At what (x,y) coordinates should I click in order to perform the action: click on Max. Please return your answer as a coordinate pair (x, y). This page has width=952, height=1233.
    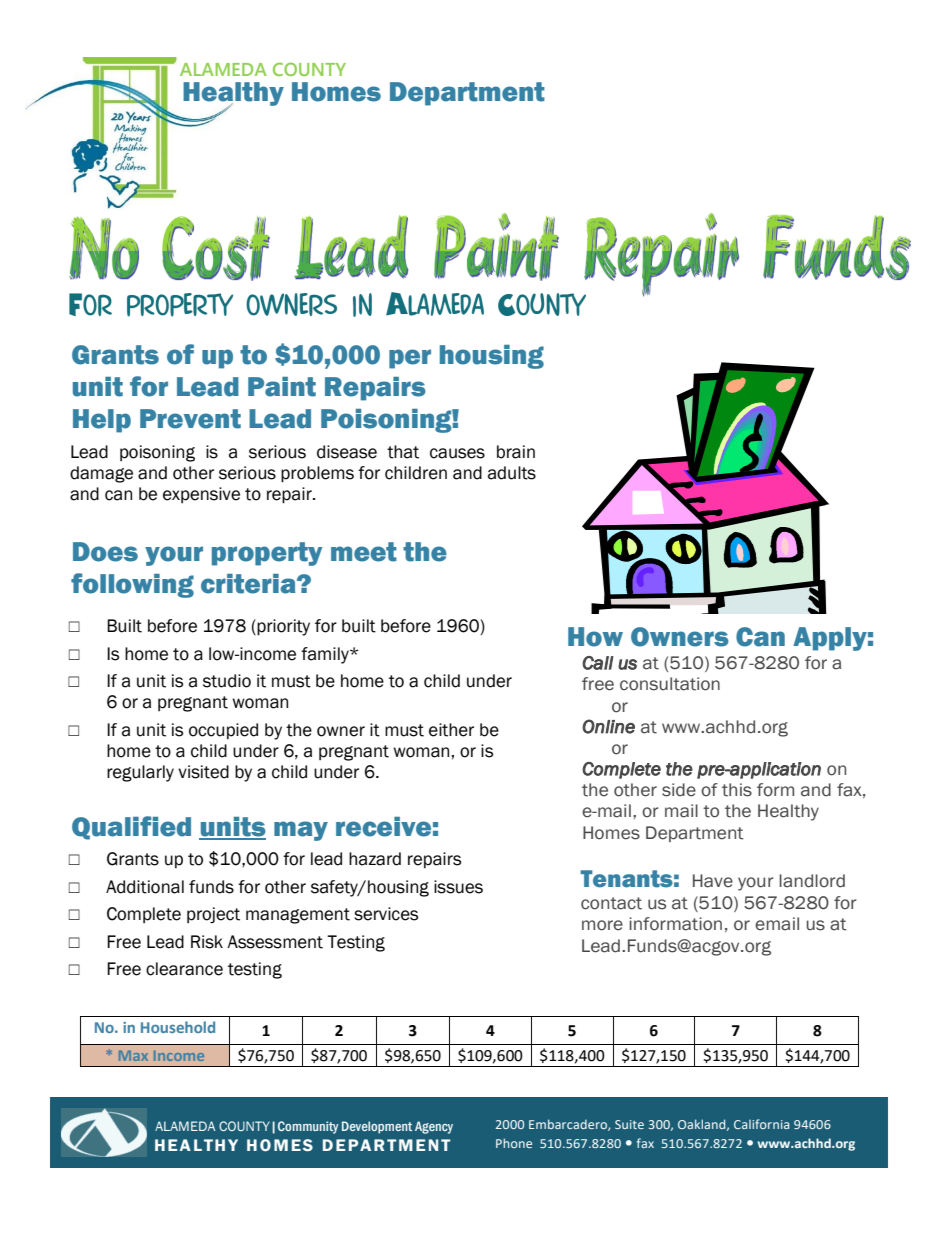
    Looking at the image, I should click on (133, 1055).
